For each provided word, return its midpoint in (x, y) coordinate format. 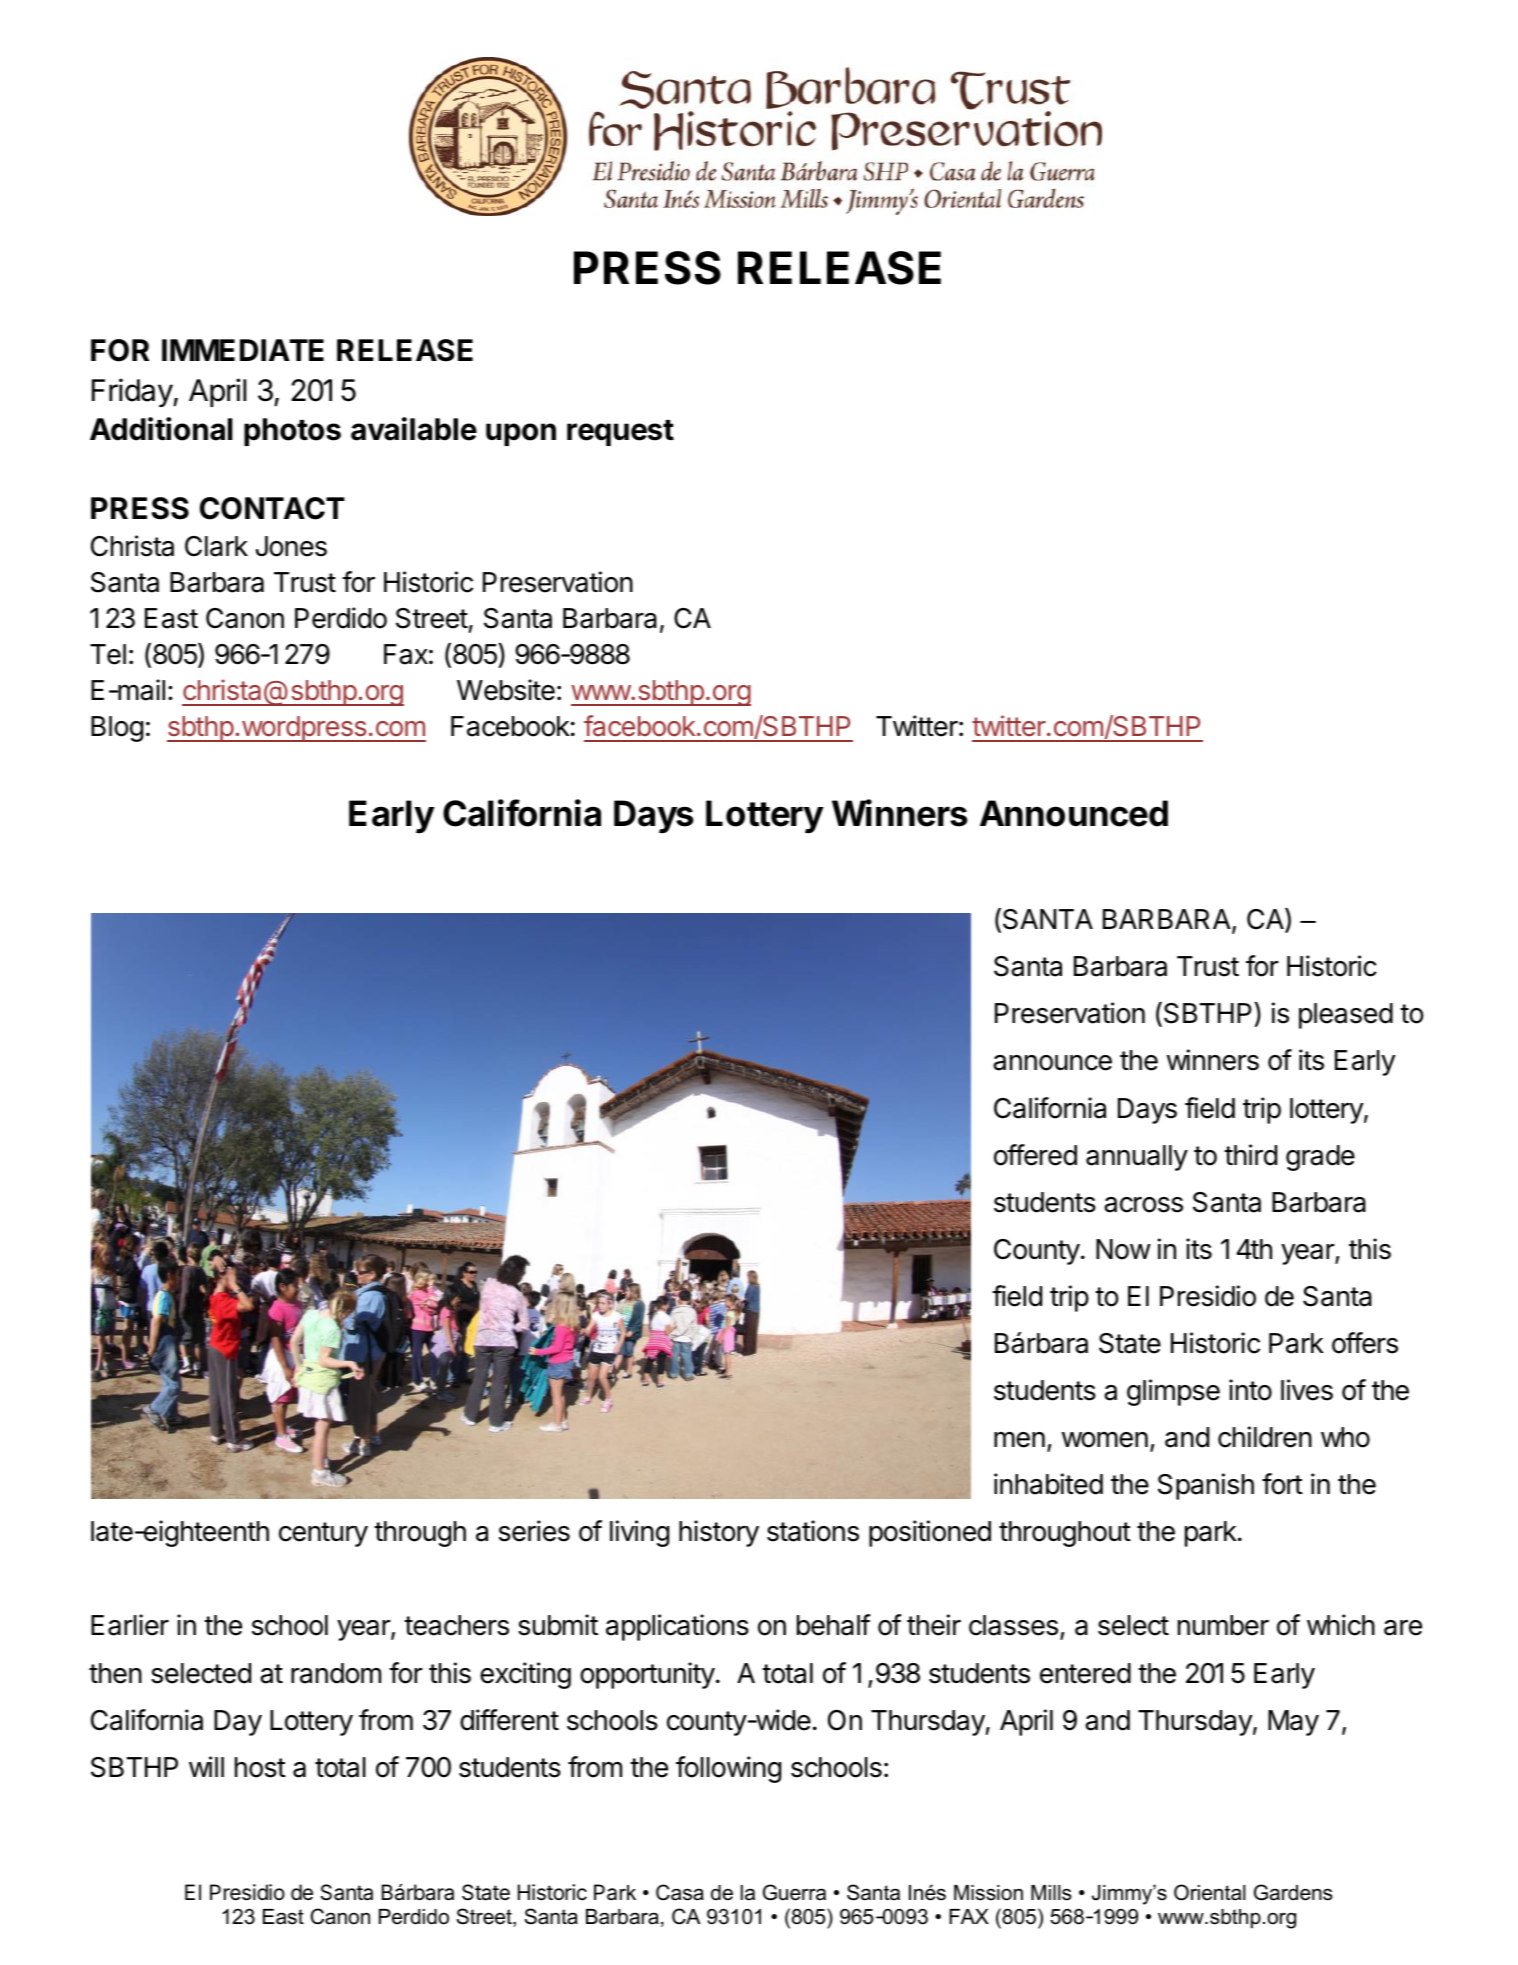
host (260, 1767)
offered (1035, 1155)
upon (521, 434)
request (620, 433)
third (1250, 1155)
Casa (680, 1892)
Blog (117, 729)
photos (292, 432)
